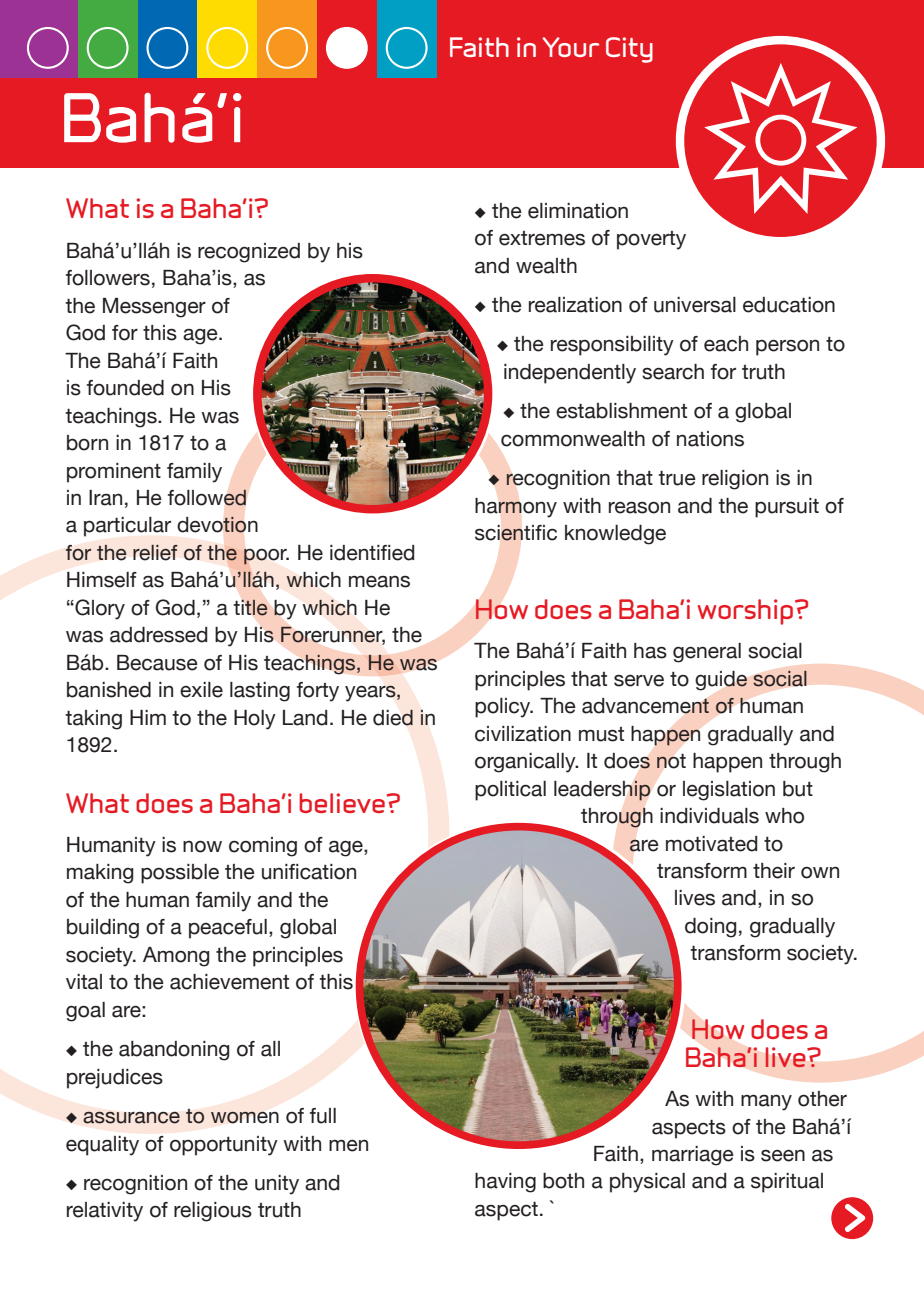  I want to click on person, so click(787, 347).
